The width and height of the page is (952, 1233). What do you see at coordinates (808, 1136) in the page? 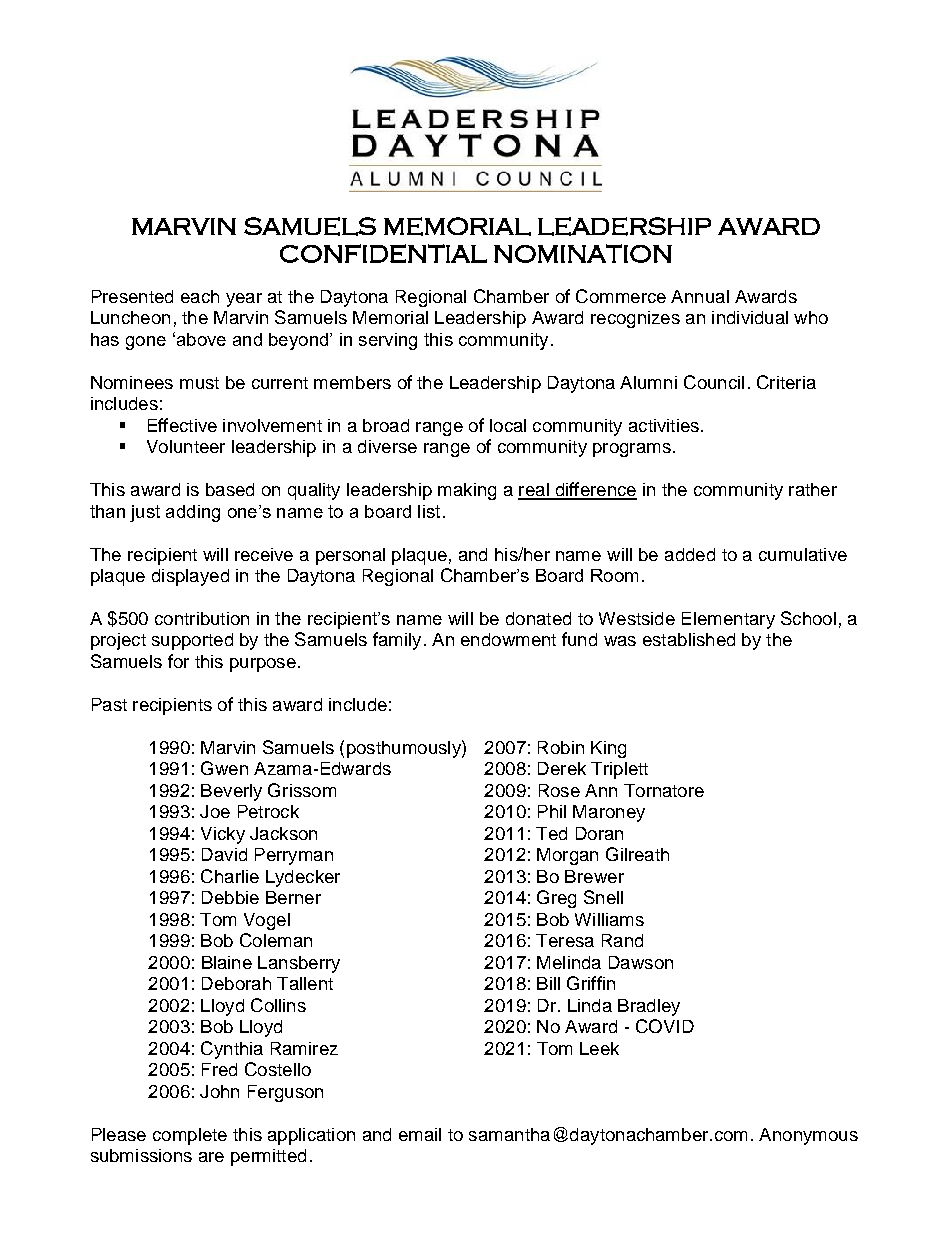
I see `Anonymous` at bounding box center [808, 1136].
